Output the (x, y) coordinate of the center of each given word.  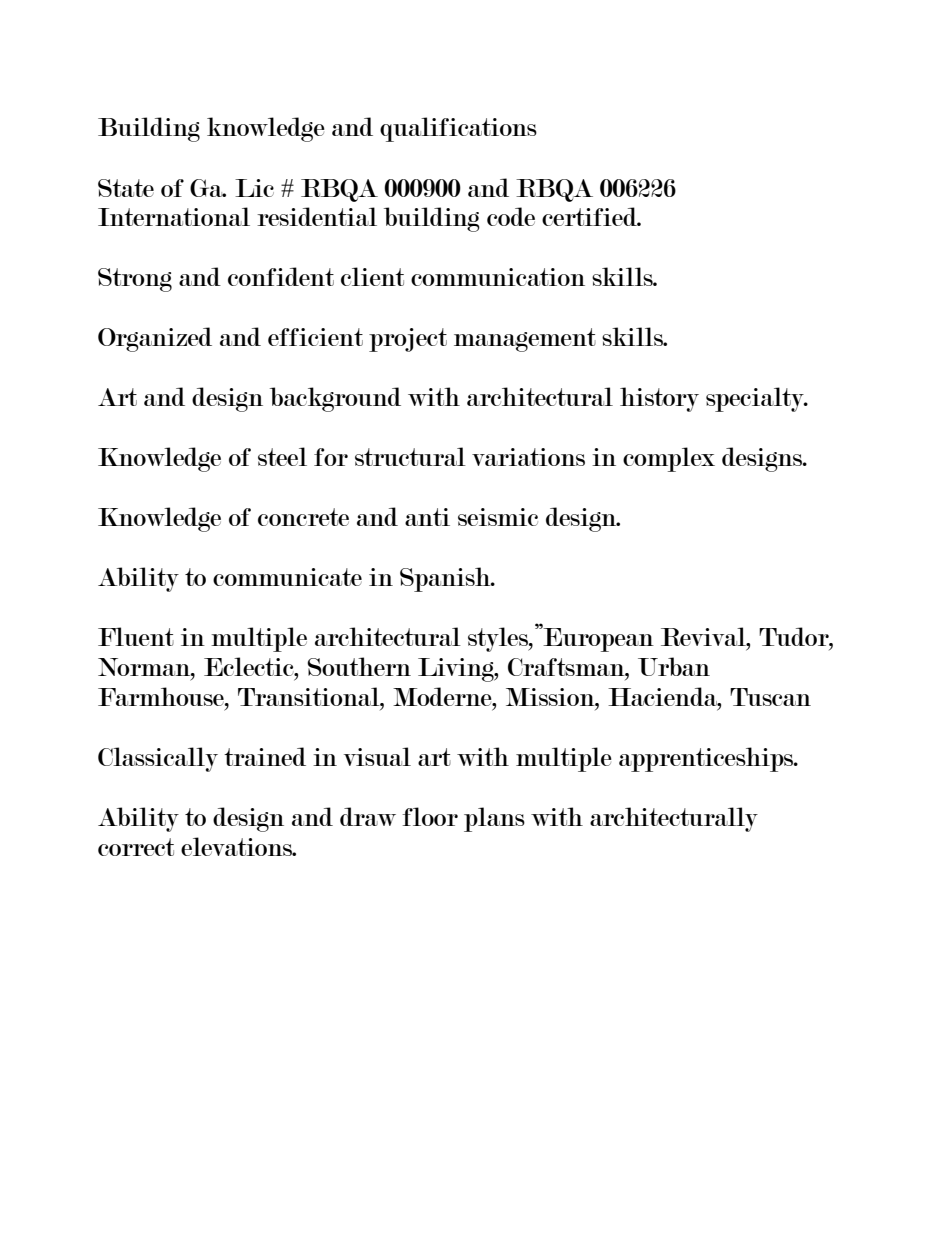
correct (136, 847)
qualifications (458, 129)
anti (427, 517)
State (126, 188)
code (511, 216)
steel (282, 456)
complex (669, 459)
